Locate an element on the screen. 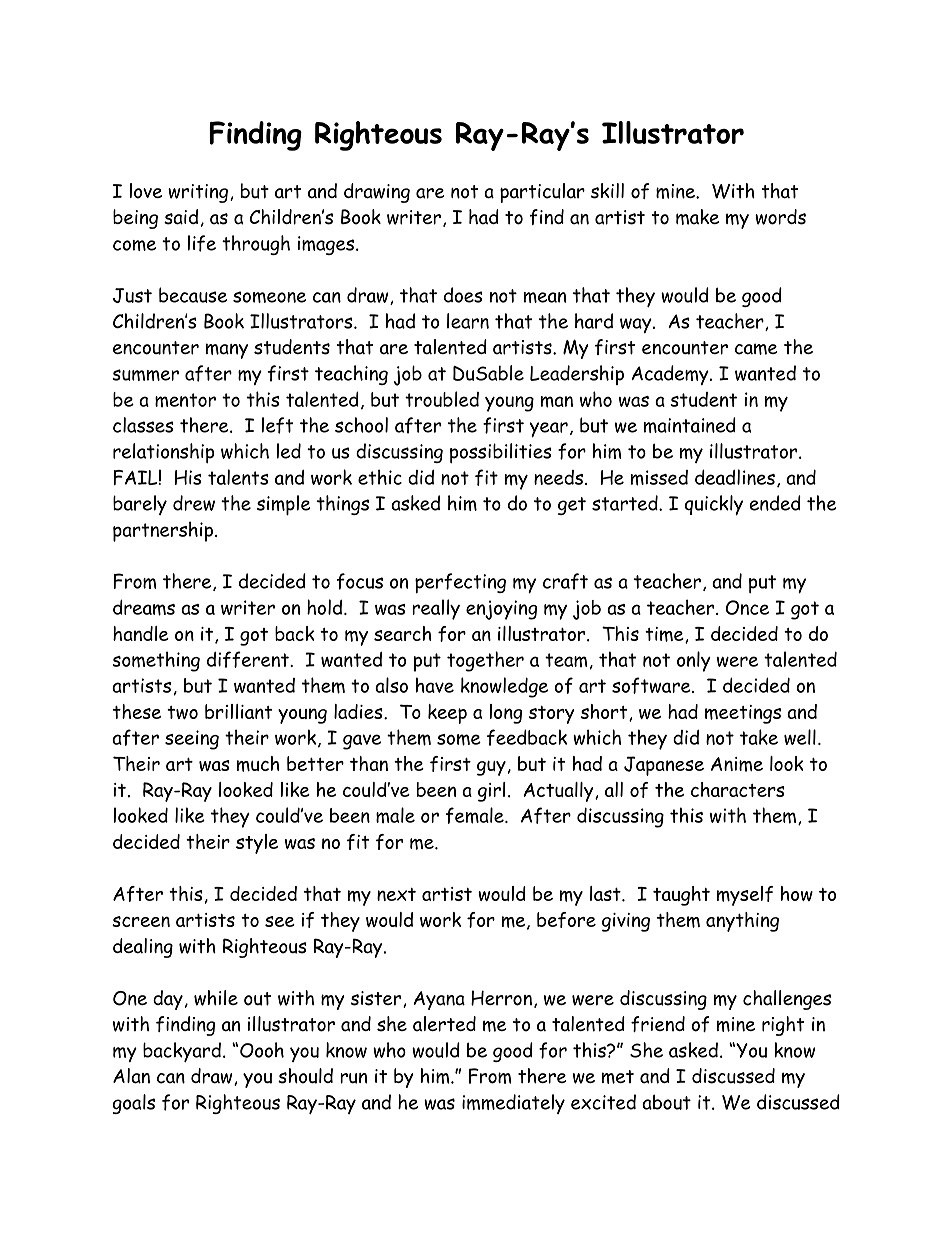 Image resolution: width=952 pixels, height=1233 pixels. much is located at coordinates (258, 764).
